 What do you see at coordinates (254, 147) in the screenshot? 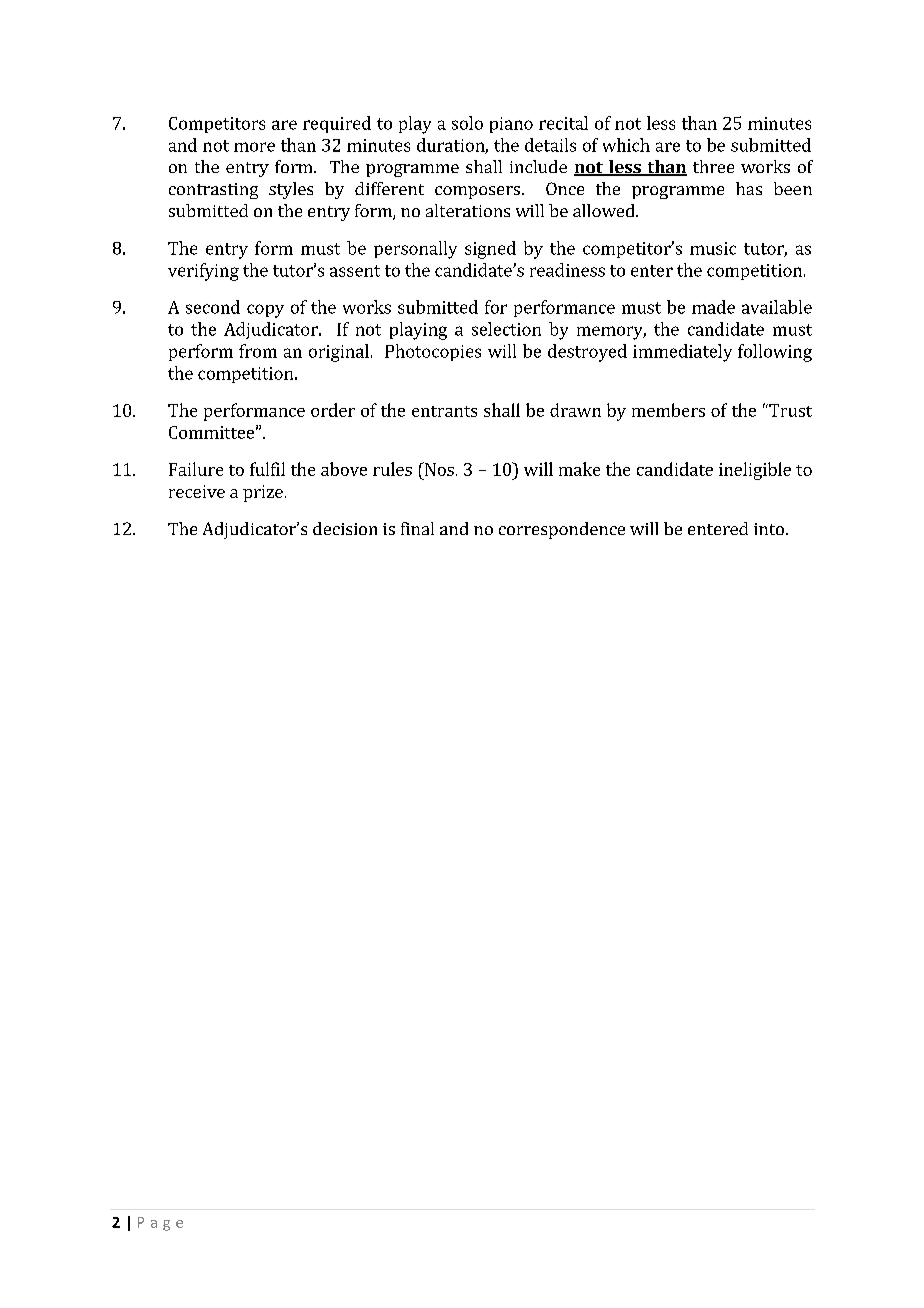
I see `more` at bounding box center [254, 147].
